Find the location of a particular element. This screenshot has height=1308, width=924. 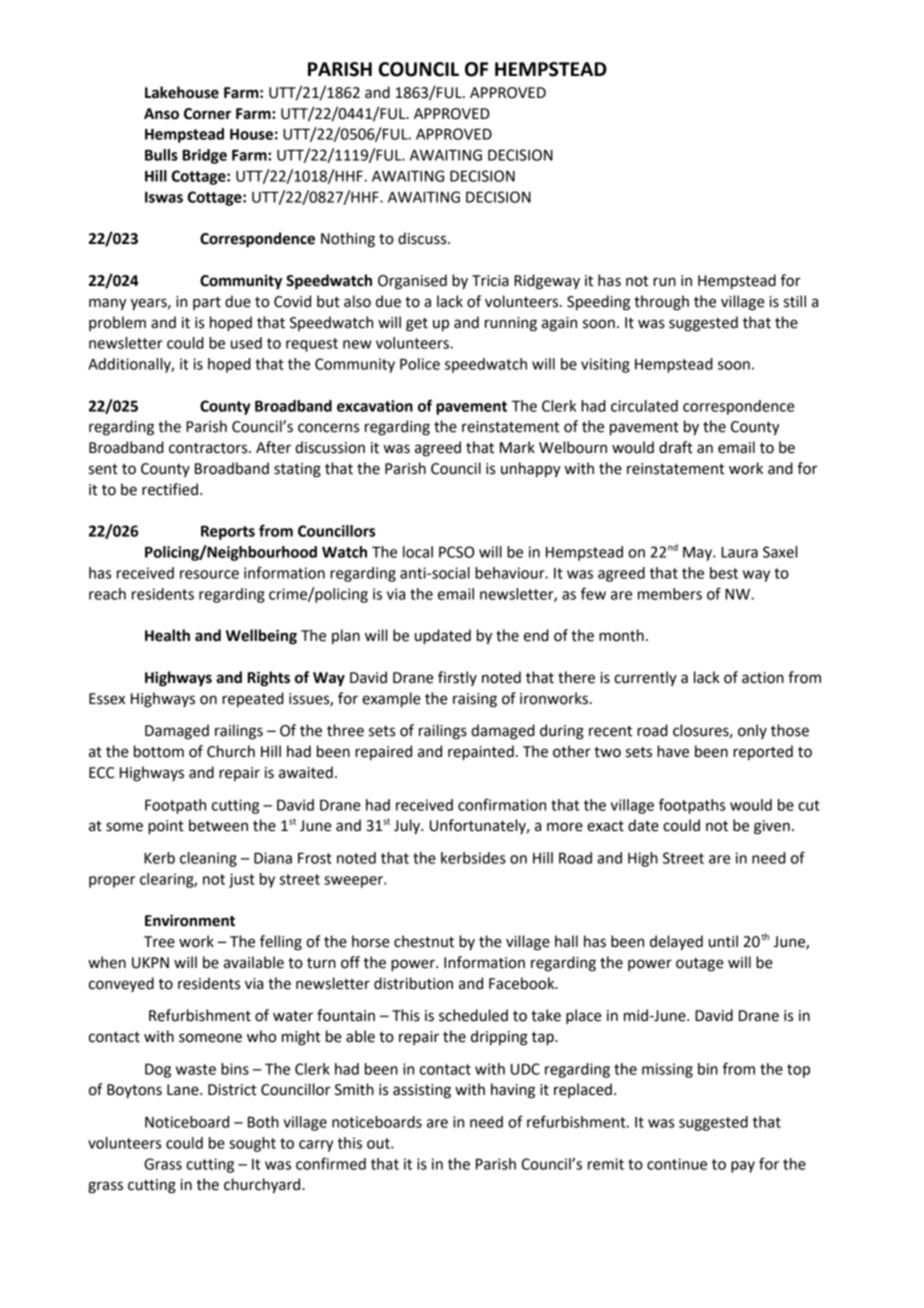

through is located at coordinates (661, 303).
